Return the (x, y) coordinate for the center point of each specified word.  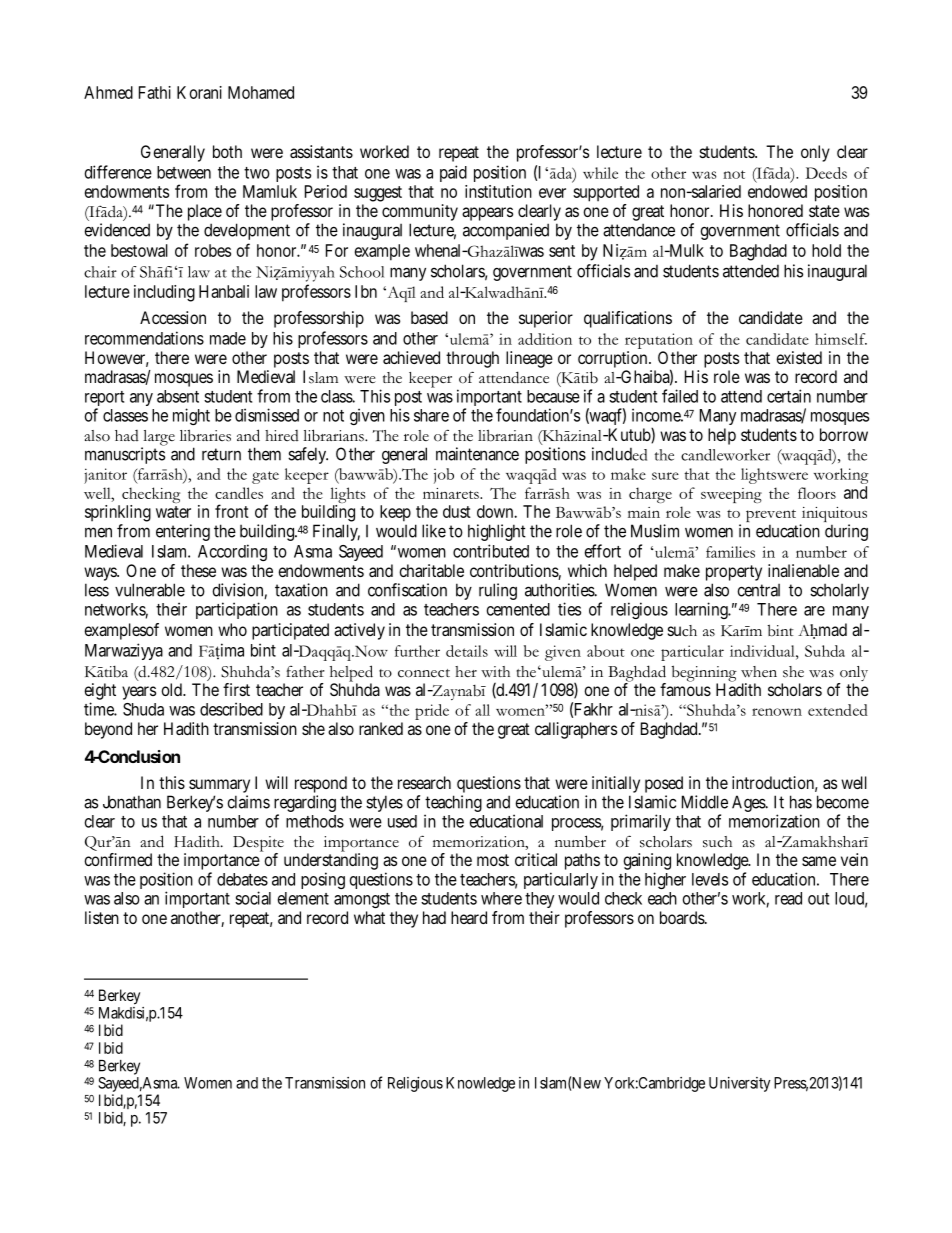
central (758, 590)
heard (469, 917)
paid (453, 173)
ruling (498, 591)
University (739, 1084)
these (198, 570)
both (227, 151)
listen (102, 917)
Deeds (826, 173)
